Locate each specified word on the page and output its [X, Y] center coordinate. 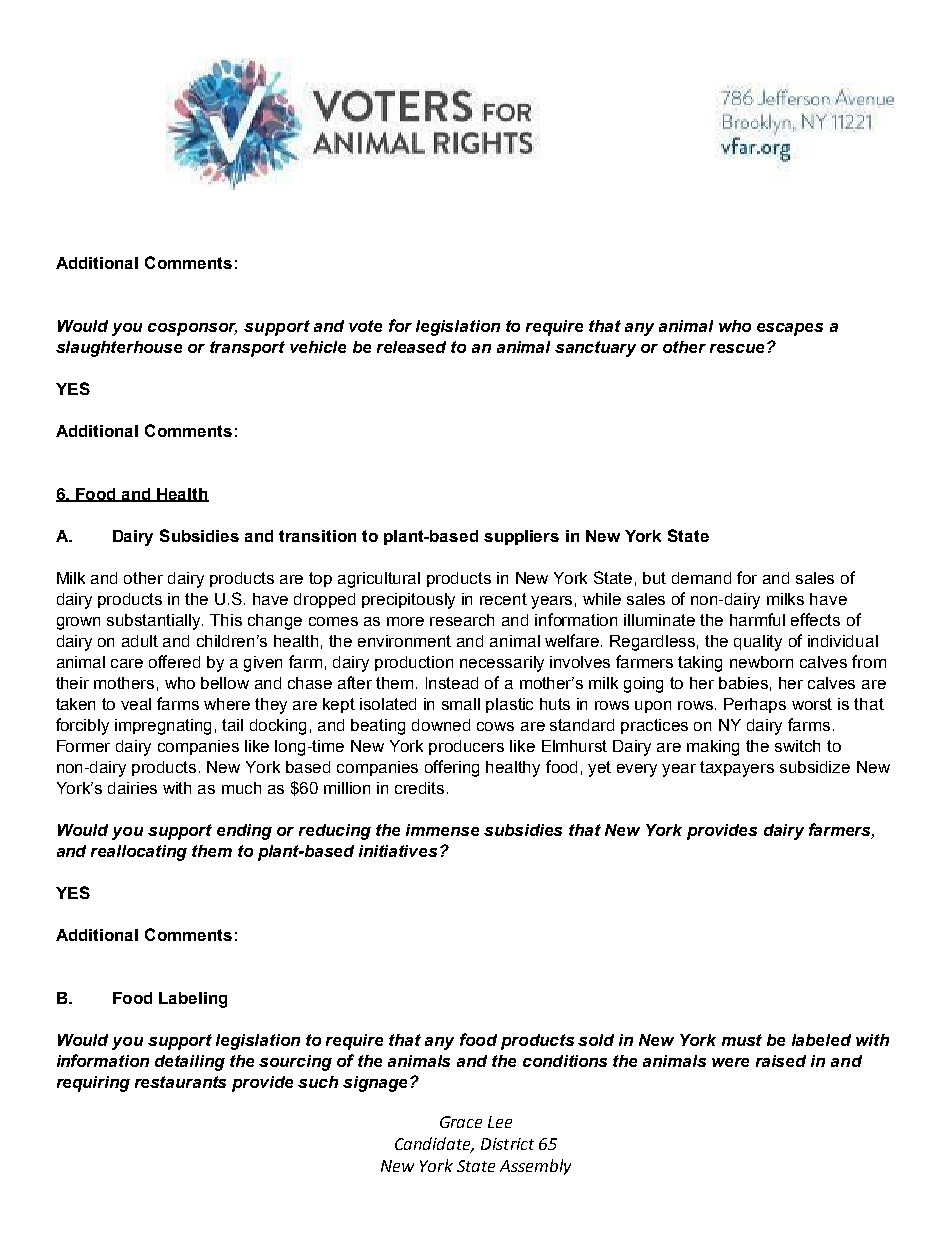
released [411, 347]
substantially [155, 622]
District [507, 1144]
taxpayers [737, 769]
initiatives [398, 851]
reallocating [139, 853]
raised [781, 1061]
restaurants [180, 1082]
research [462, 620]
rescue [739, 348]
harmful [757, 619]
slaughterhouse [119, 349]
